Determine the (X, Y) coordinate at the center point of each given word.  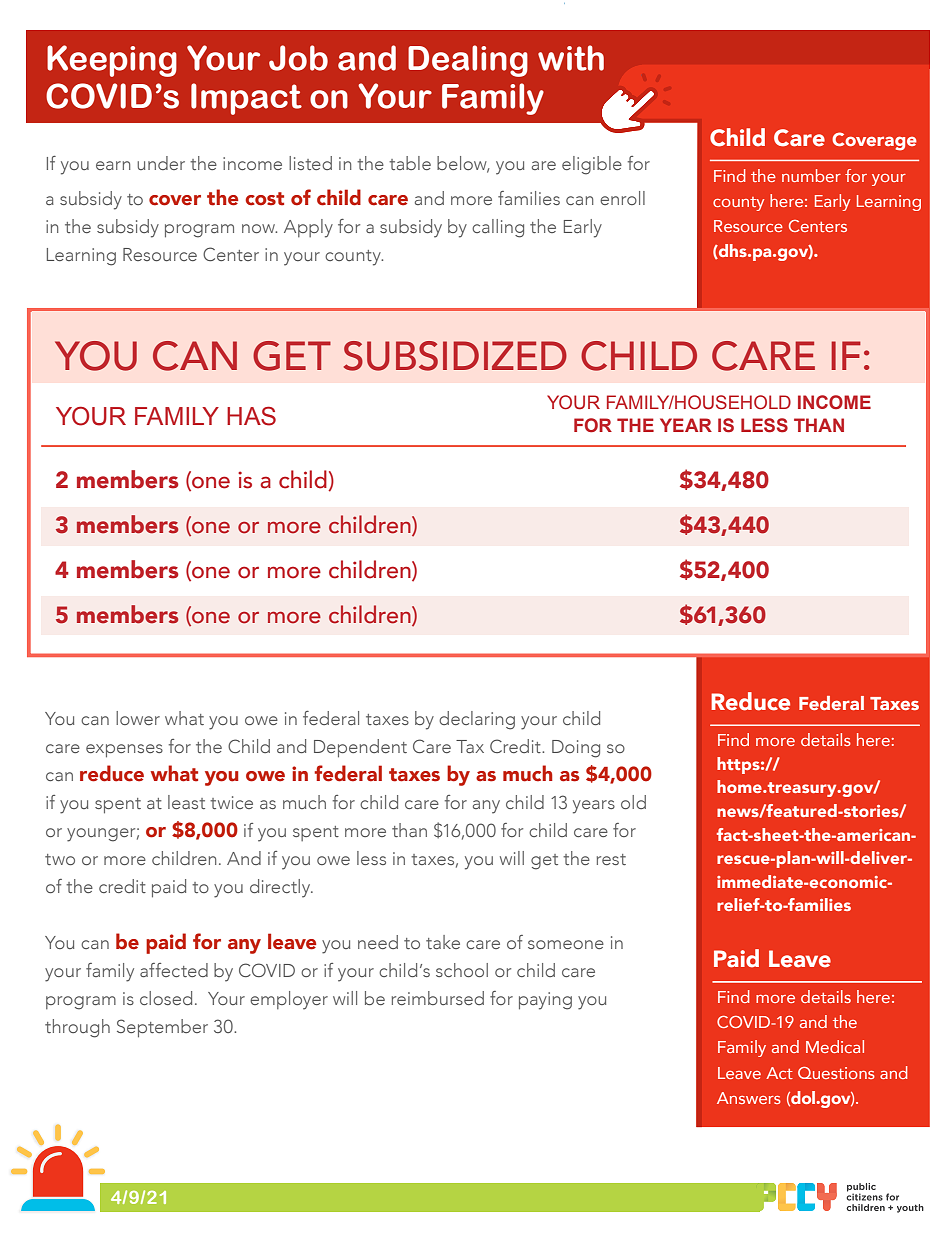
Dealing (468, 61)
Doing (576, 749)
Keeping (112, 61)
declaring (477, 720)
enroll (622, 198)
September (162, 1028)
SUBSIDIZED (455, 356)
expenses (124, 751)
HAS (251, 416)
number (811, 175)
